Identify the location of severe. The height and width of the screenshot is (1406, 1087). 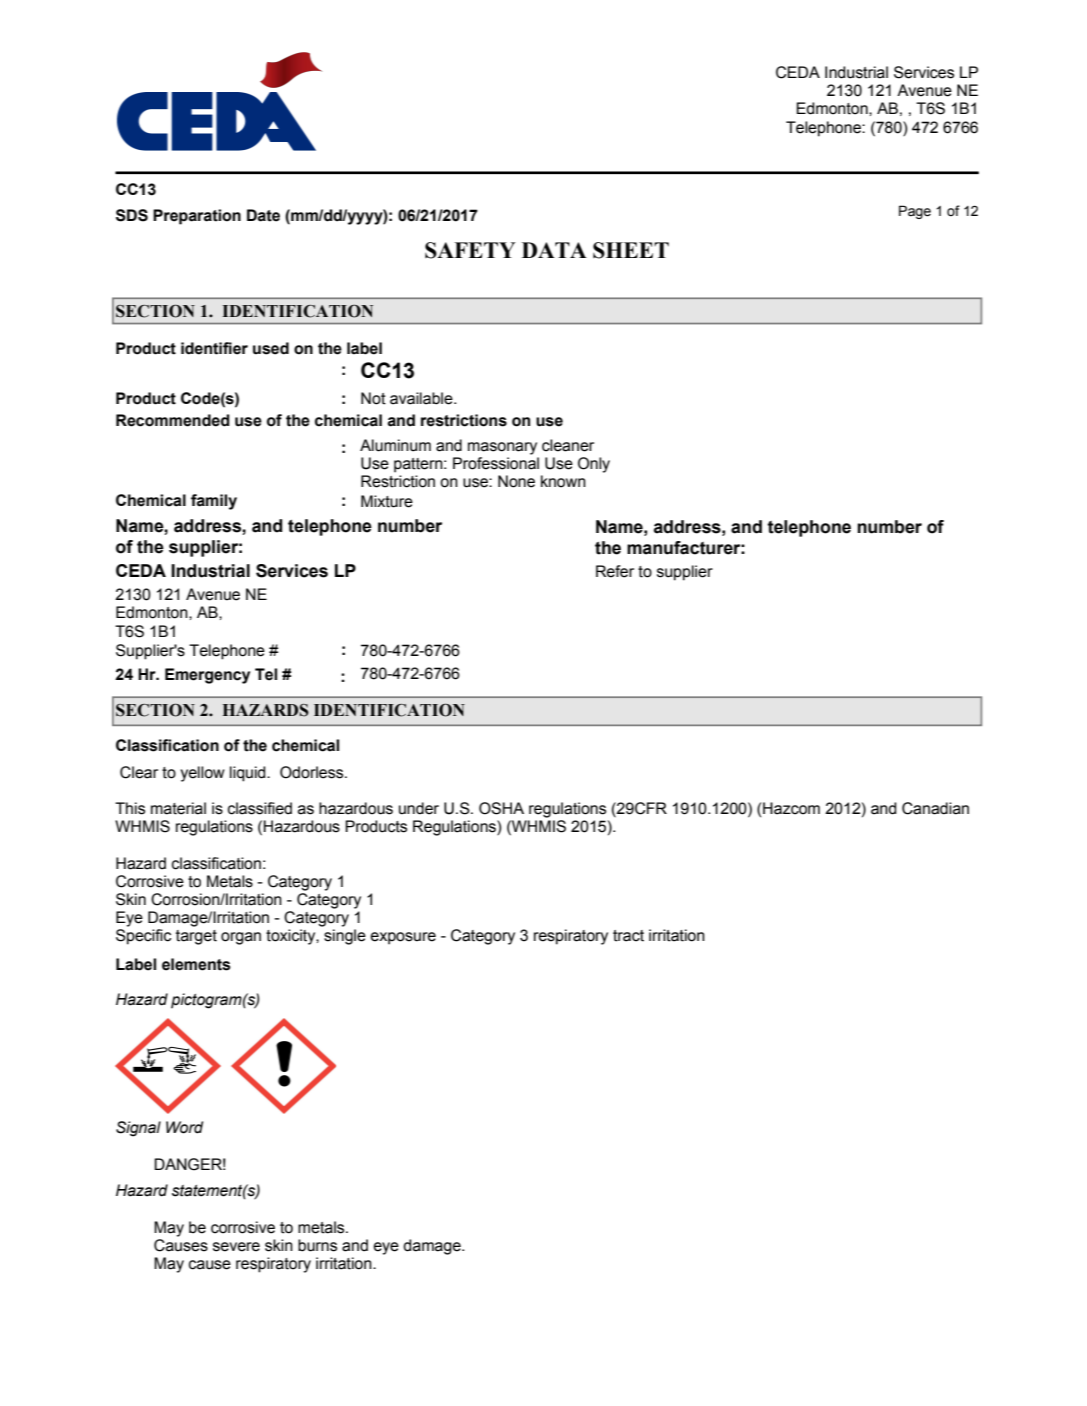
(236, 1247).
